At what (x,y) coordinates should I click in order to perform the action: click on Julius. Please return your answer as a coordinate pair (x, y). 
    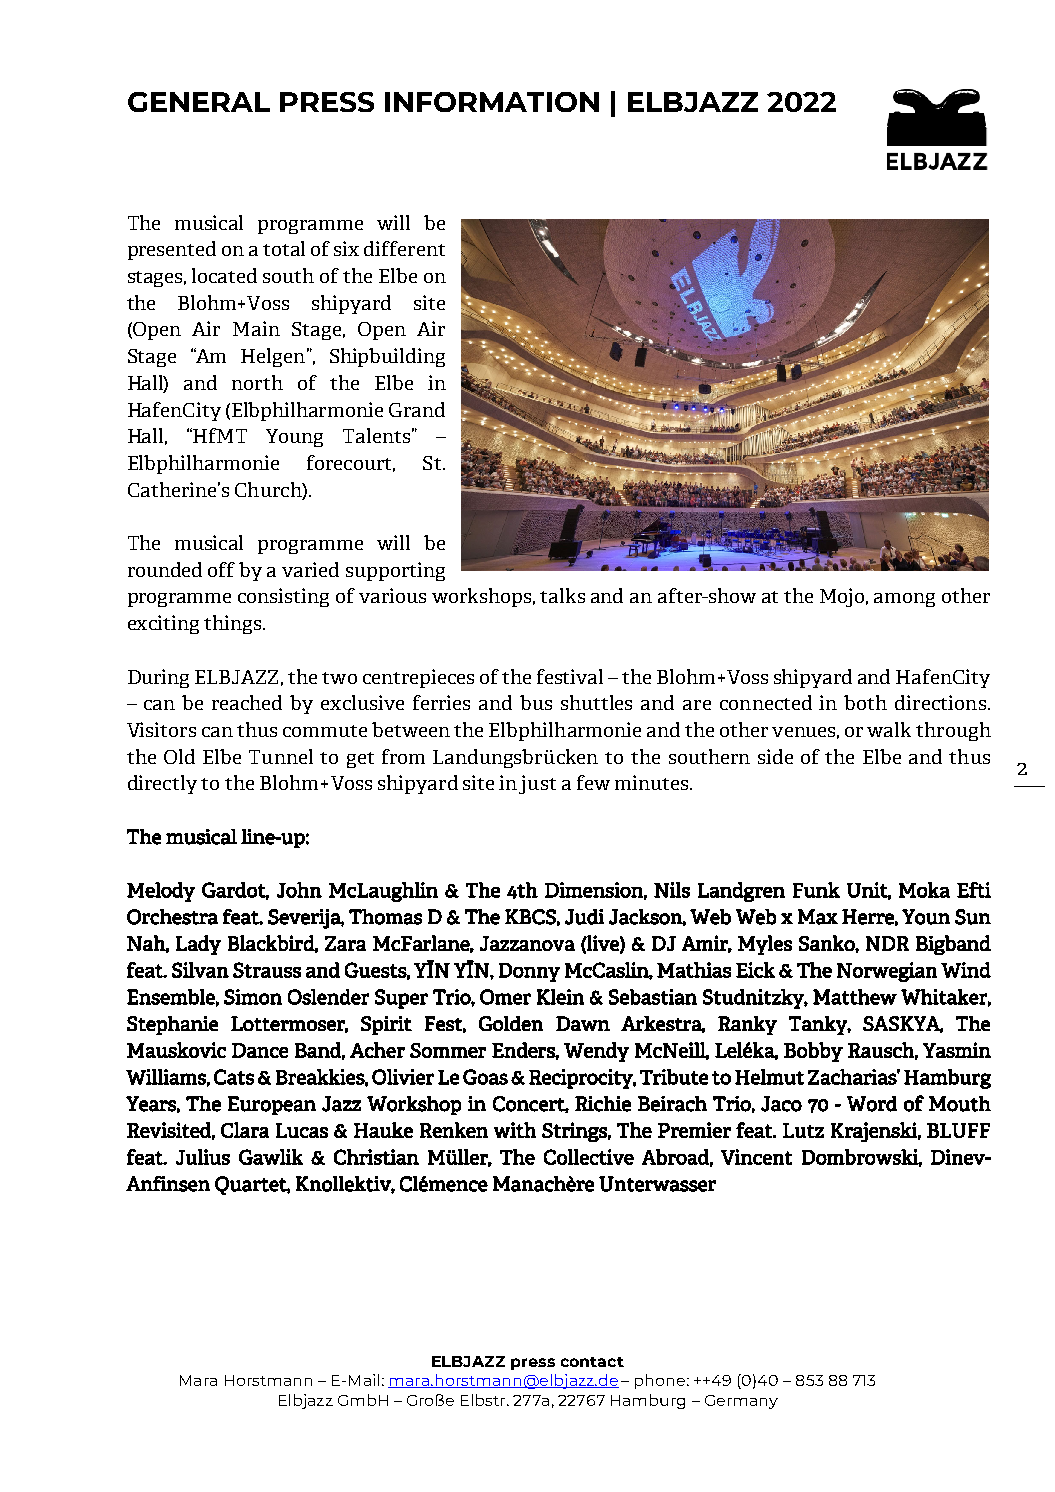
    Looking at the image, I should click on (203, 1157).
